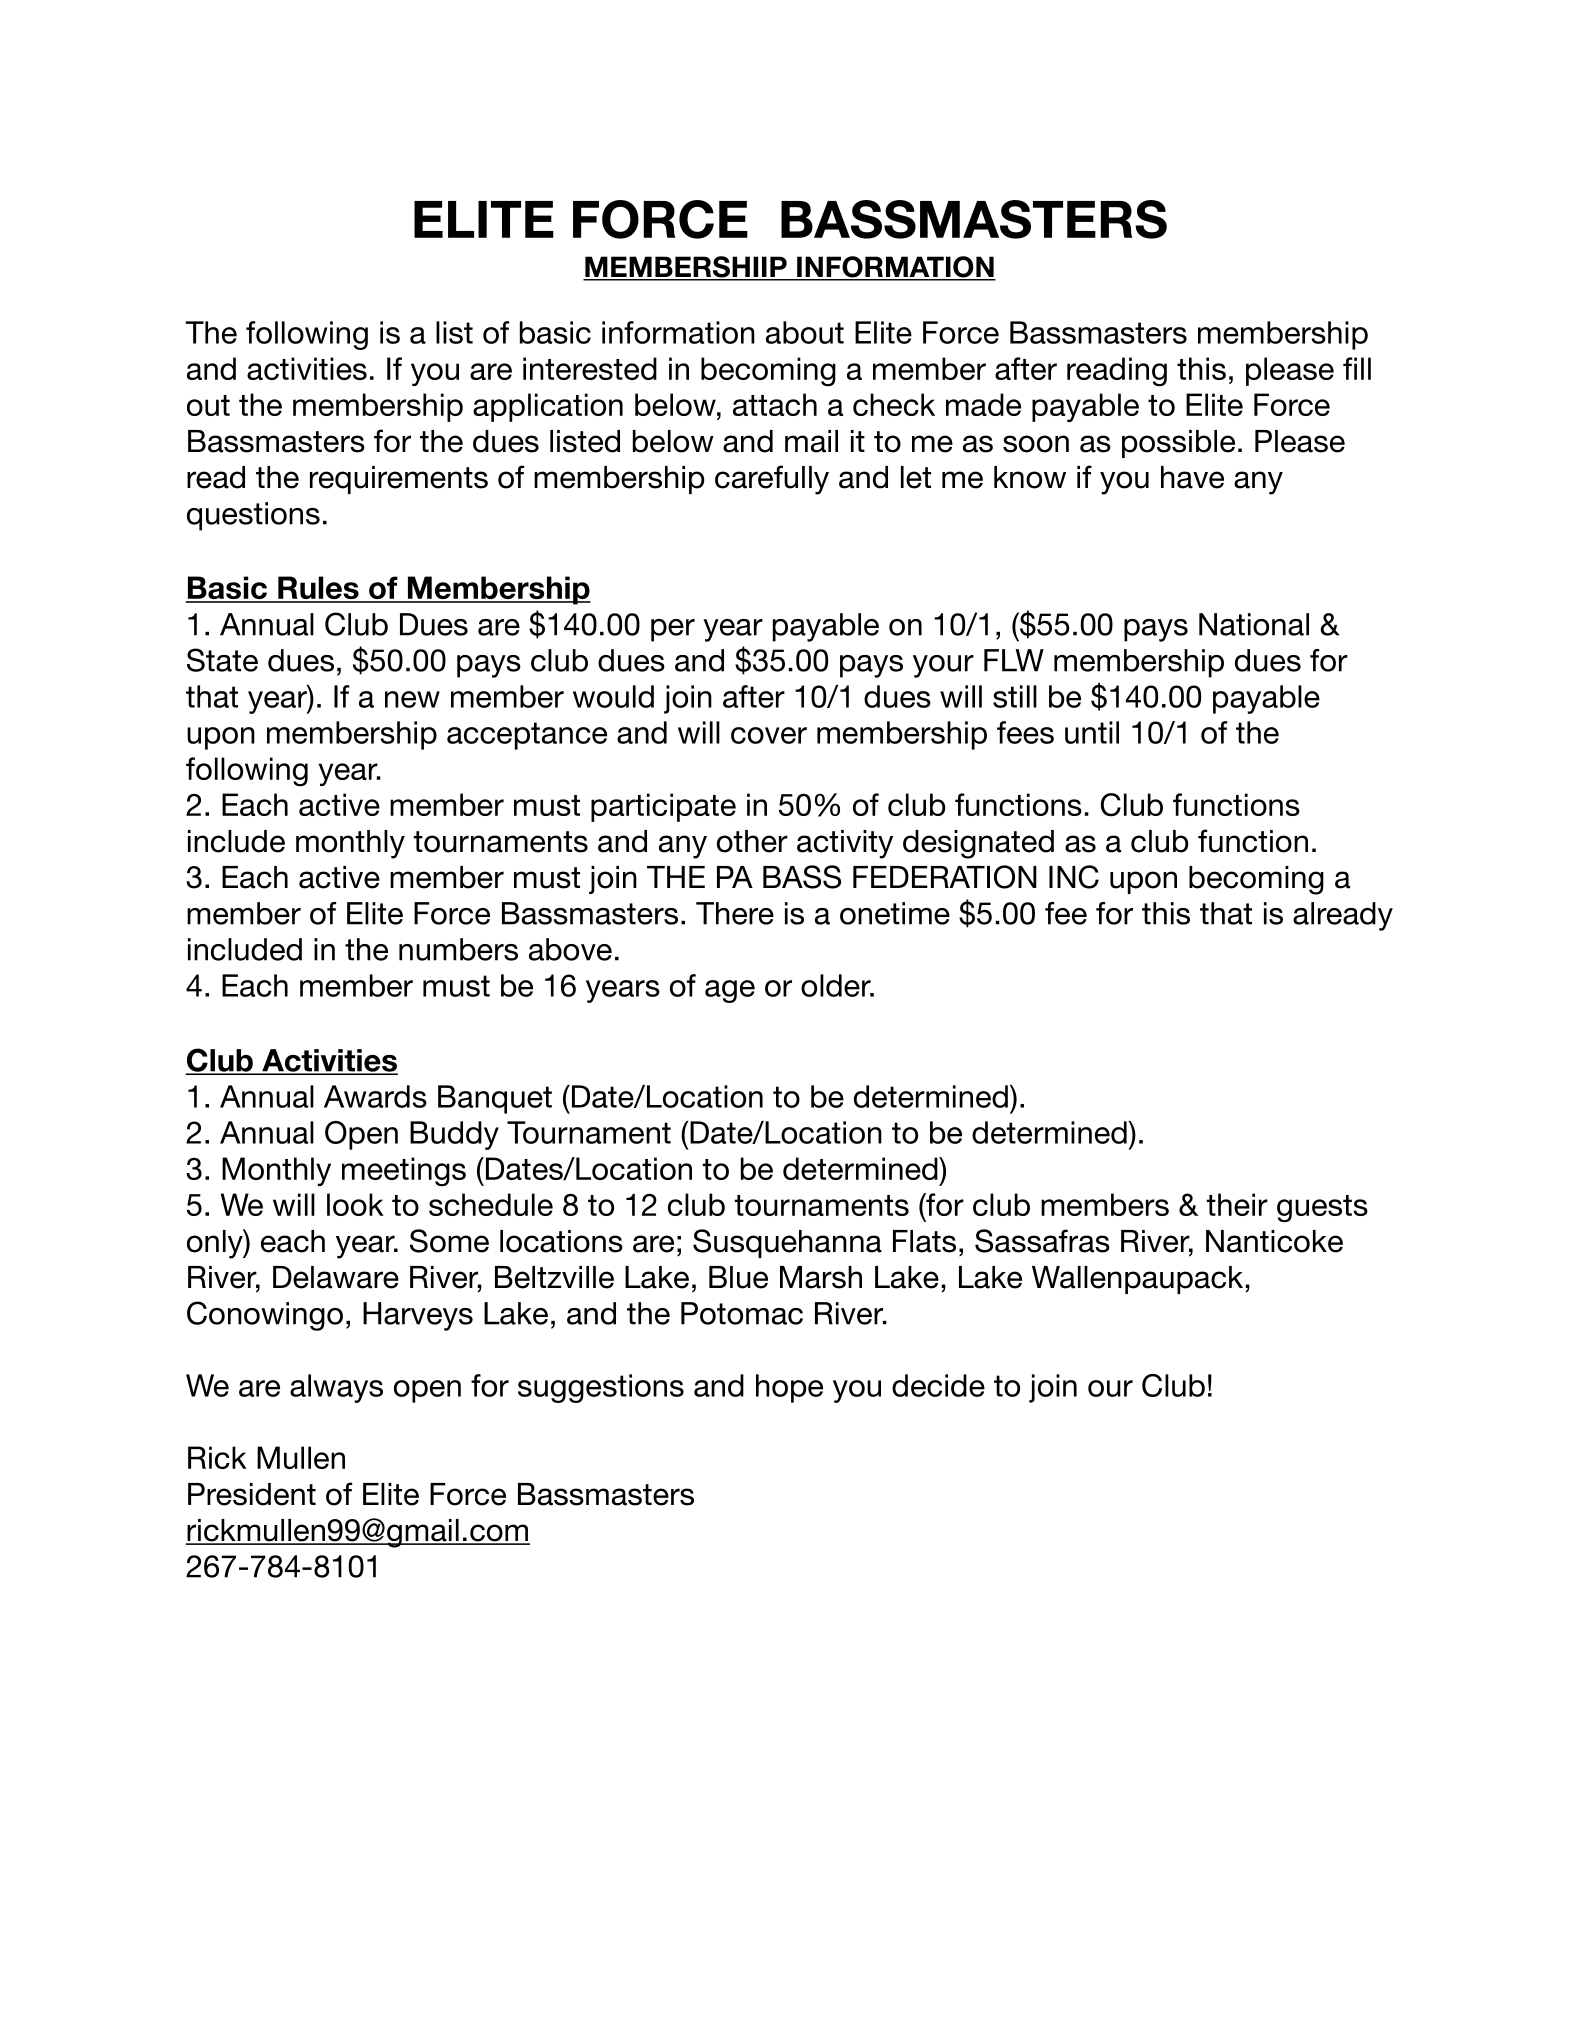  Describe the element at coordinates (978, 844) in the screenshot. I see `designated` at that location.
